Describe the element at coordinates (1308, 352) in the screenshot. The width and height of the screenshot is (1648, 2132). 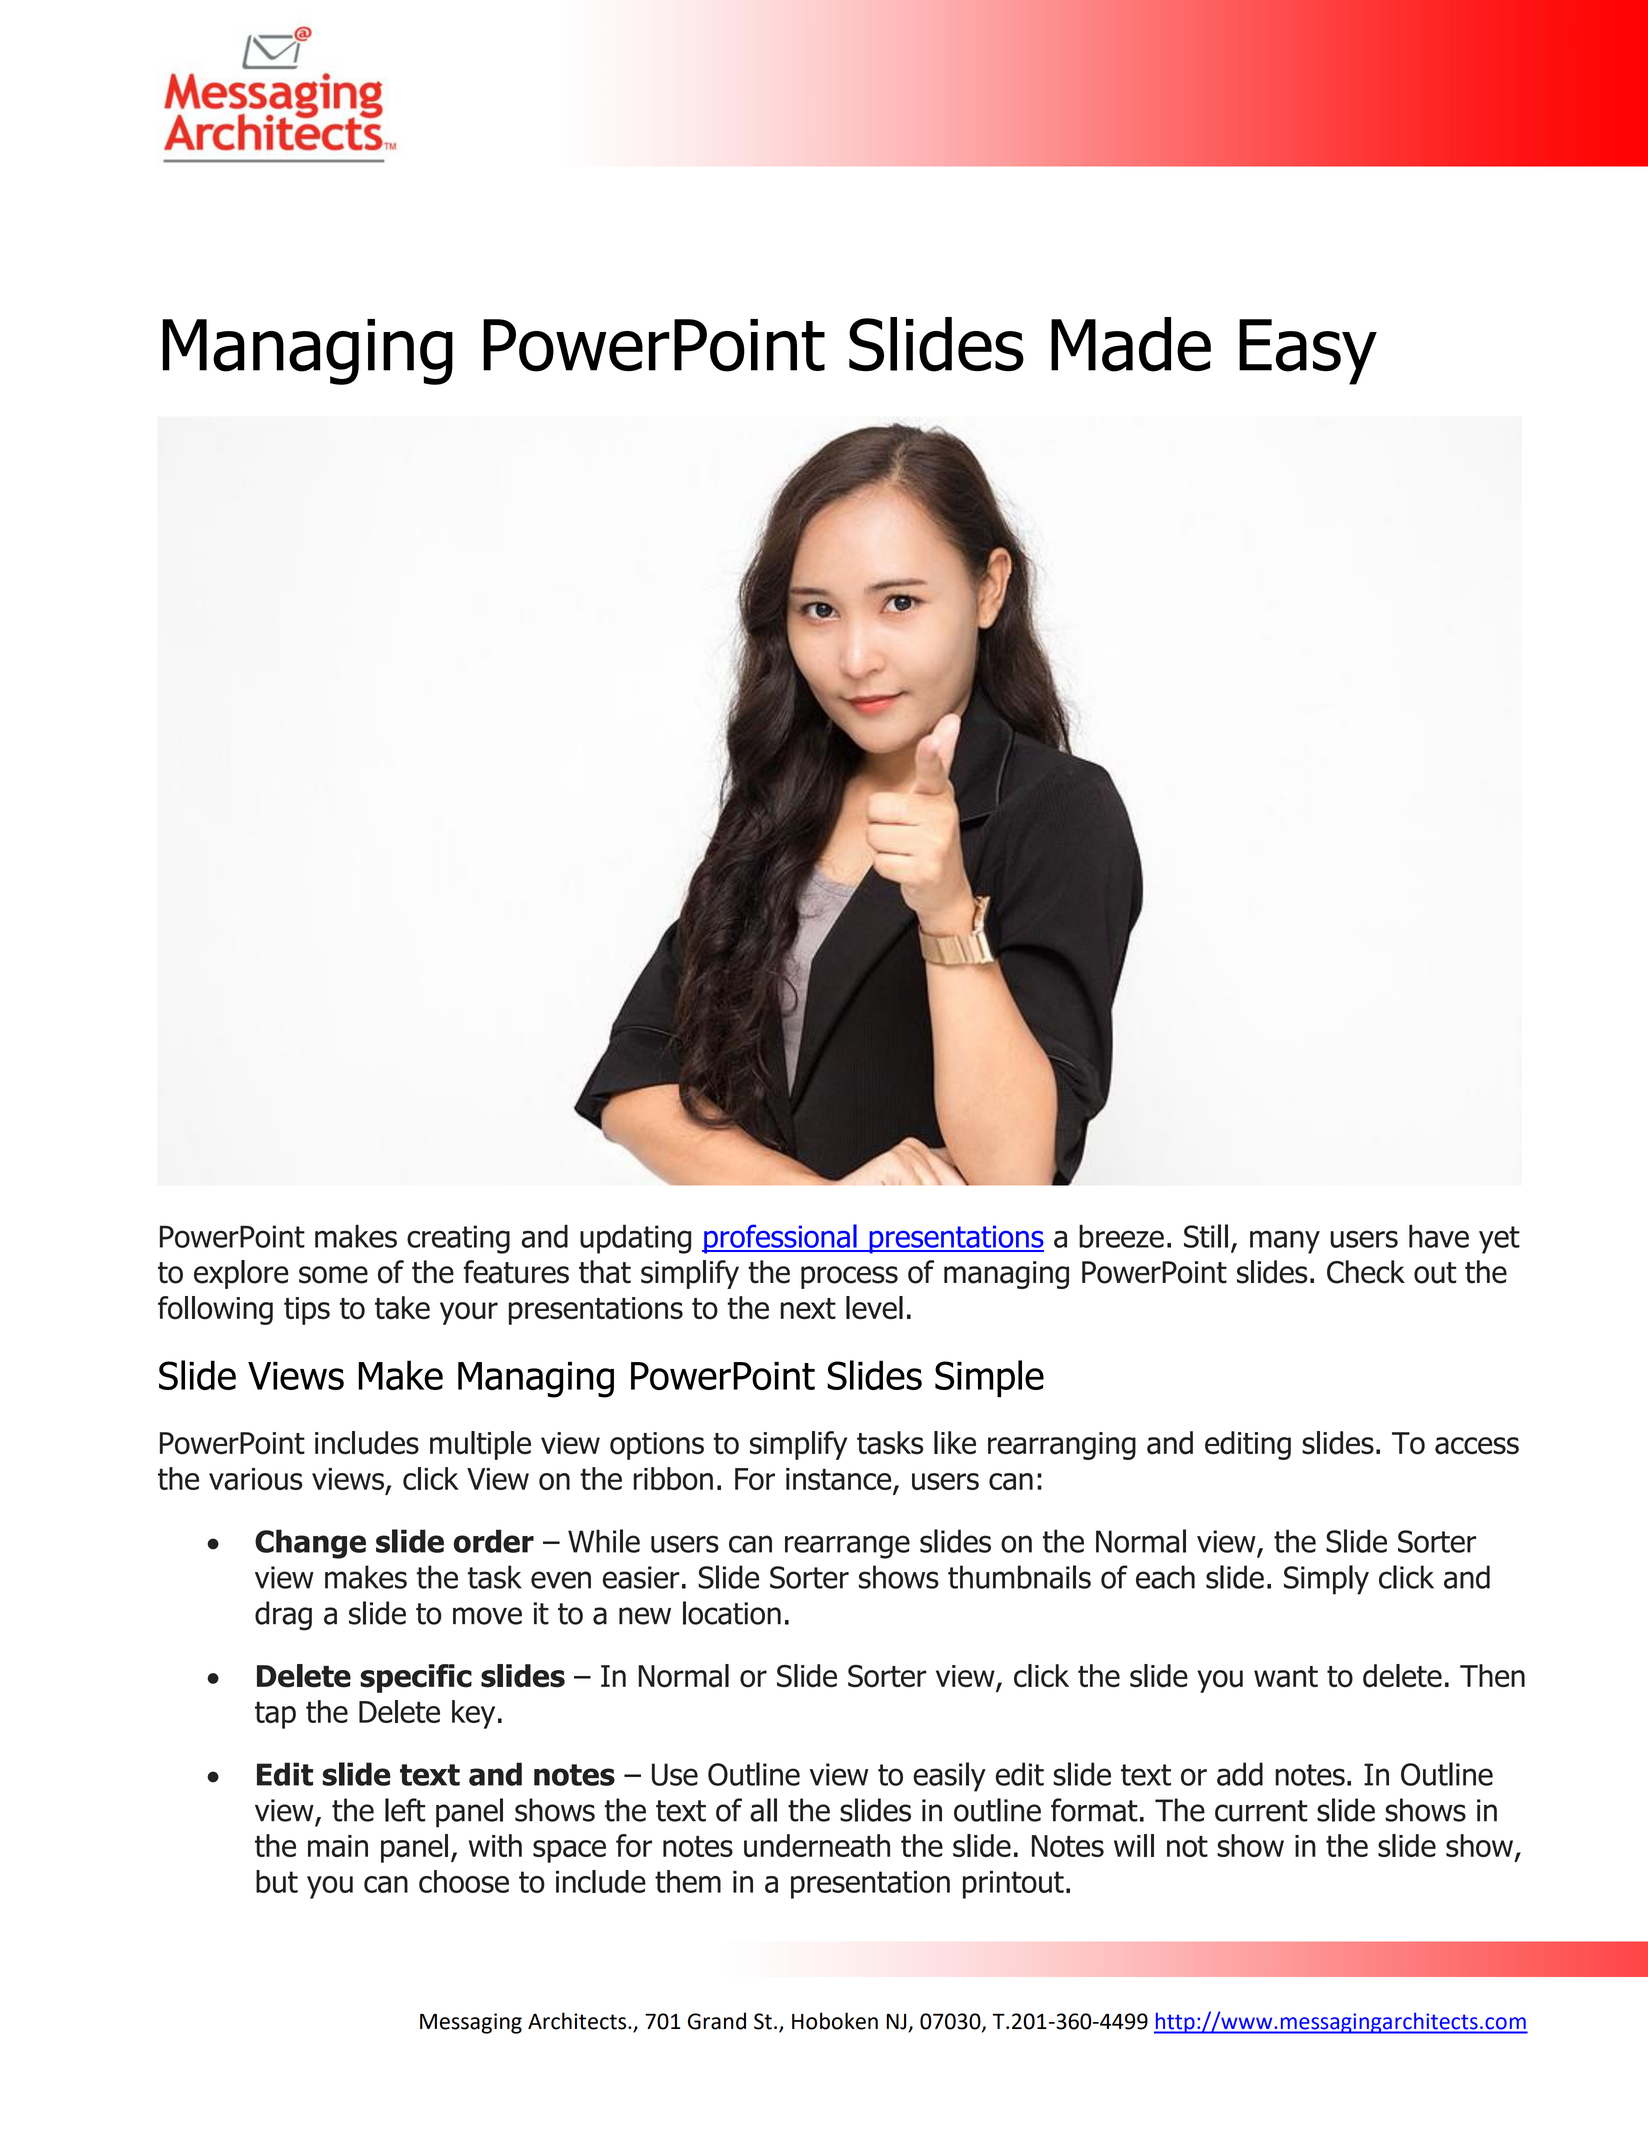
I see `Easy` at that location.
